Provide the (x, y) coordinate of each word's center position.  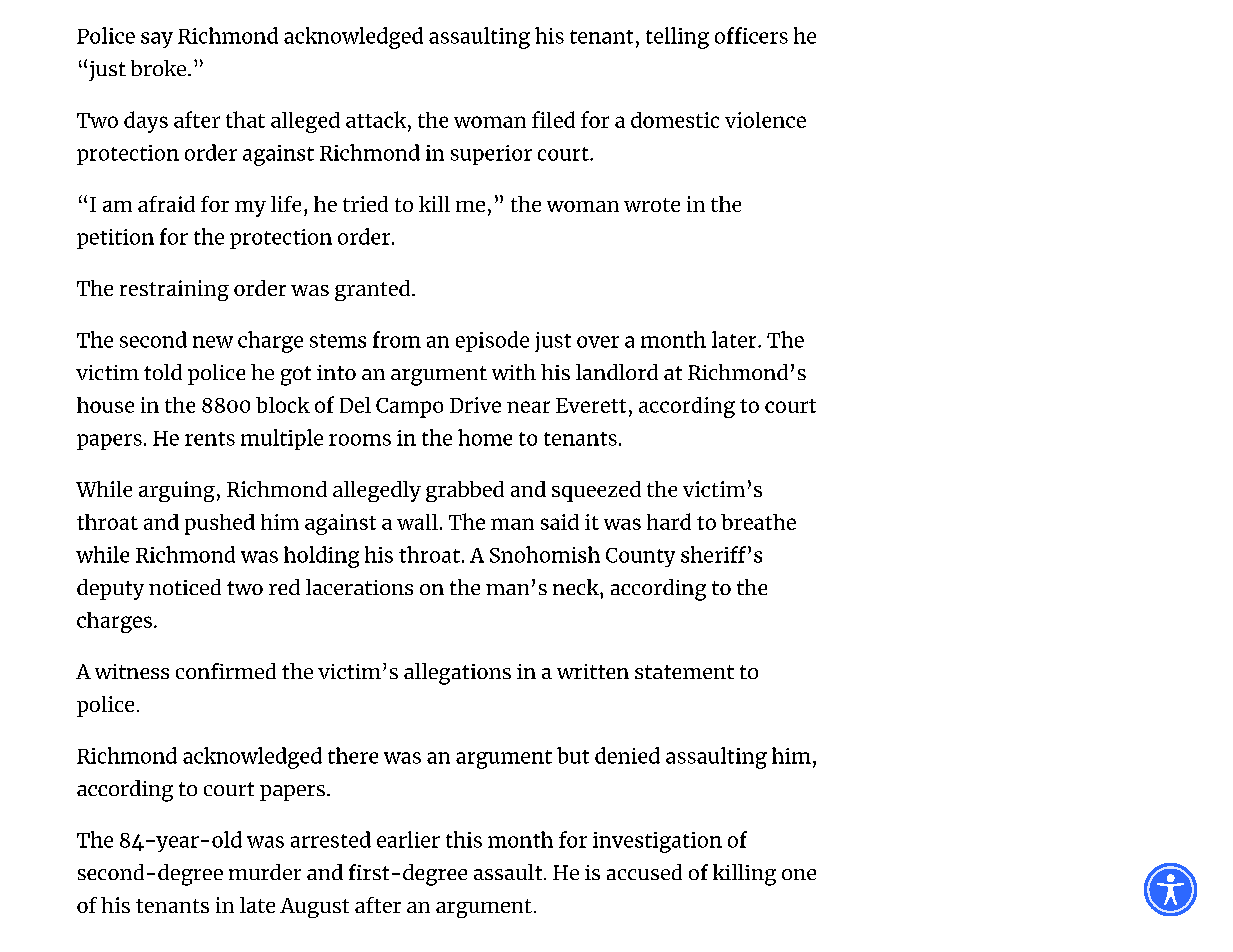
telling (677, 38)
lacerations (359, 587)
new (213, 342)
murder (265, 872)
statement (684, 672)
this (464, 839)
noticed (185, 587)
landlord (617, 372)
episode (492, 341)
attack (377, 119)
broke (160, 68)
